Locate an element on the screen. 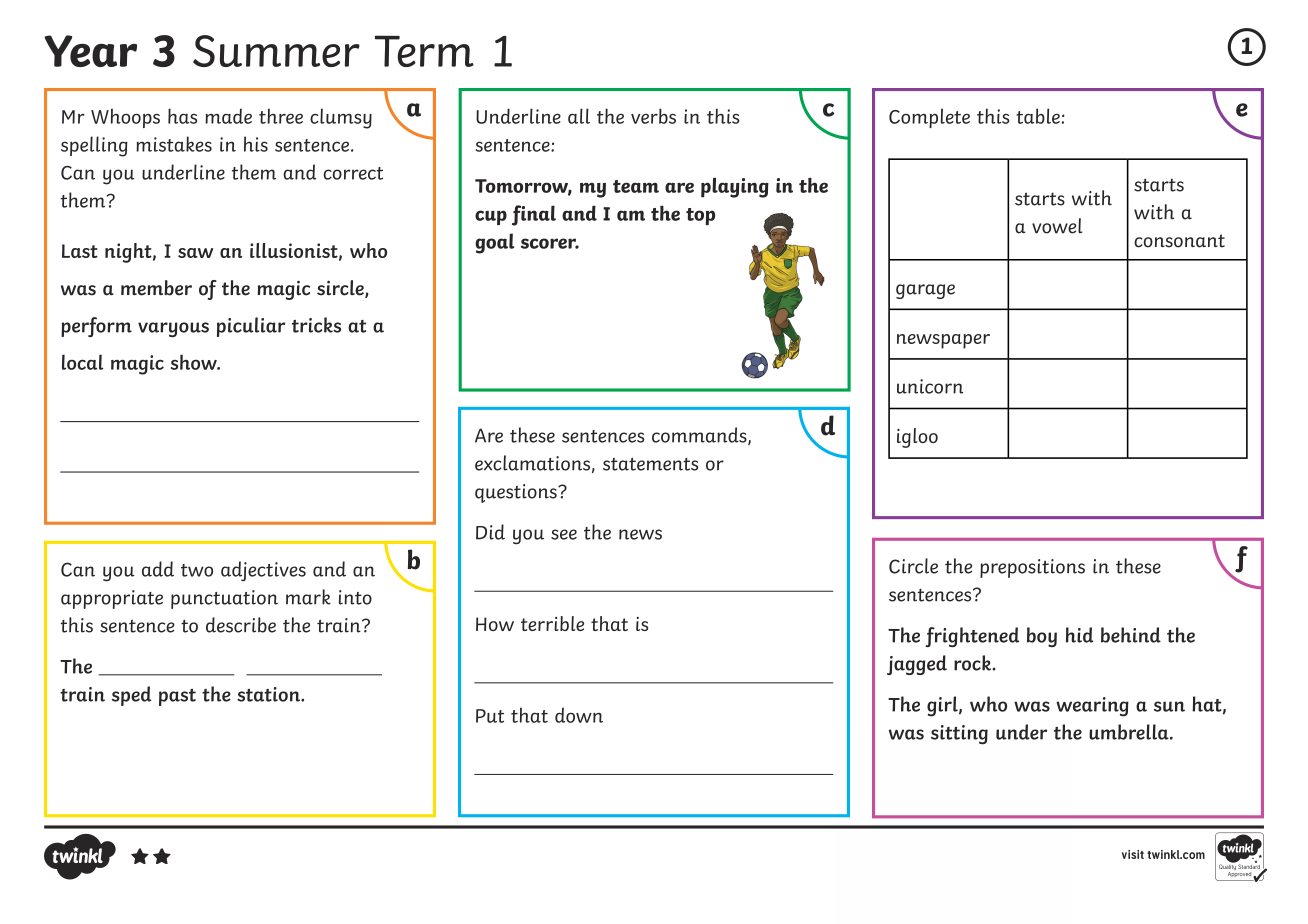 Image resolution: width=1308 pixels, height=924 pixels. statements is located at coordinates (650, 464).
